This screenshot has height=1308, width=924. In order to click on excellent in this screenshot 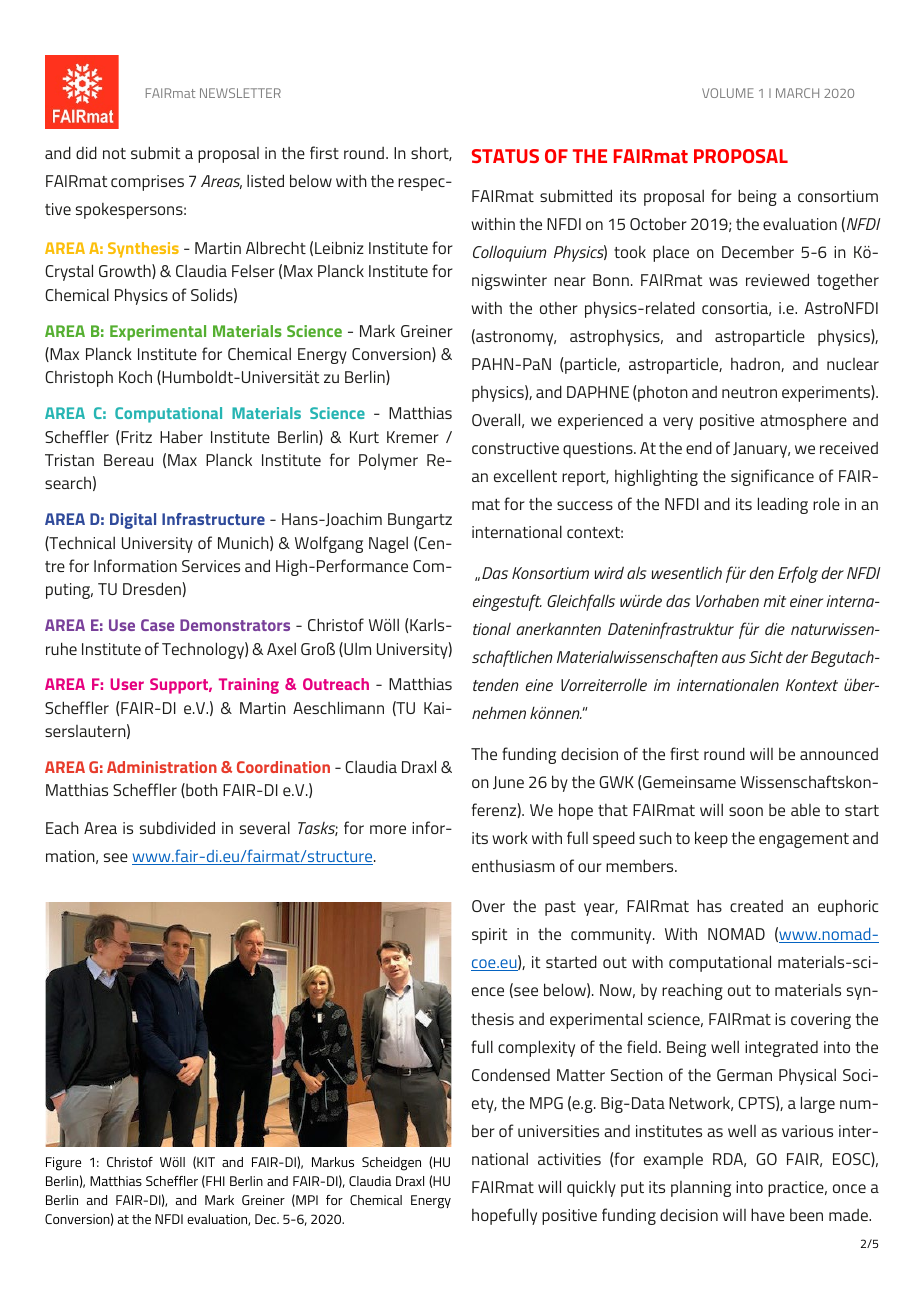, I will do `click(525, 475)`.
